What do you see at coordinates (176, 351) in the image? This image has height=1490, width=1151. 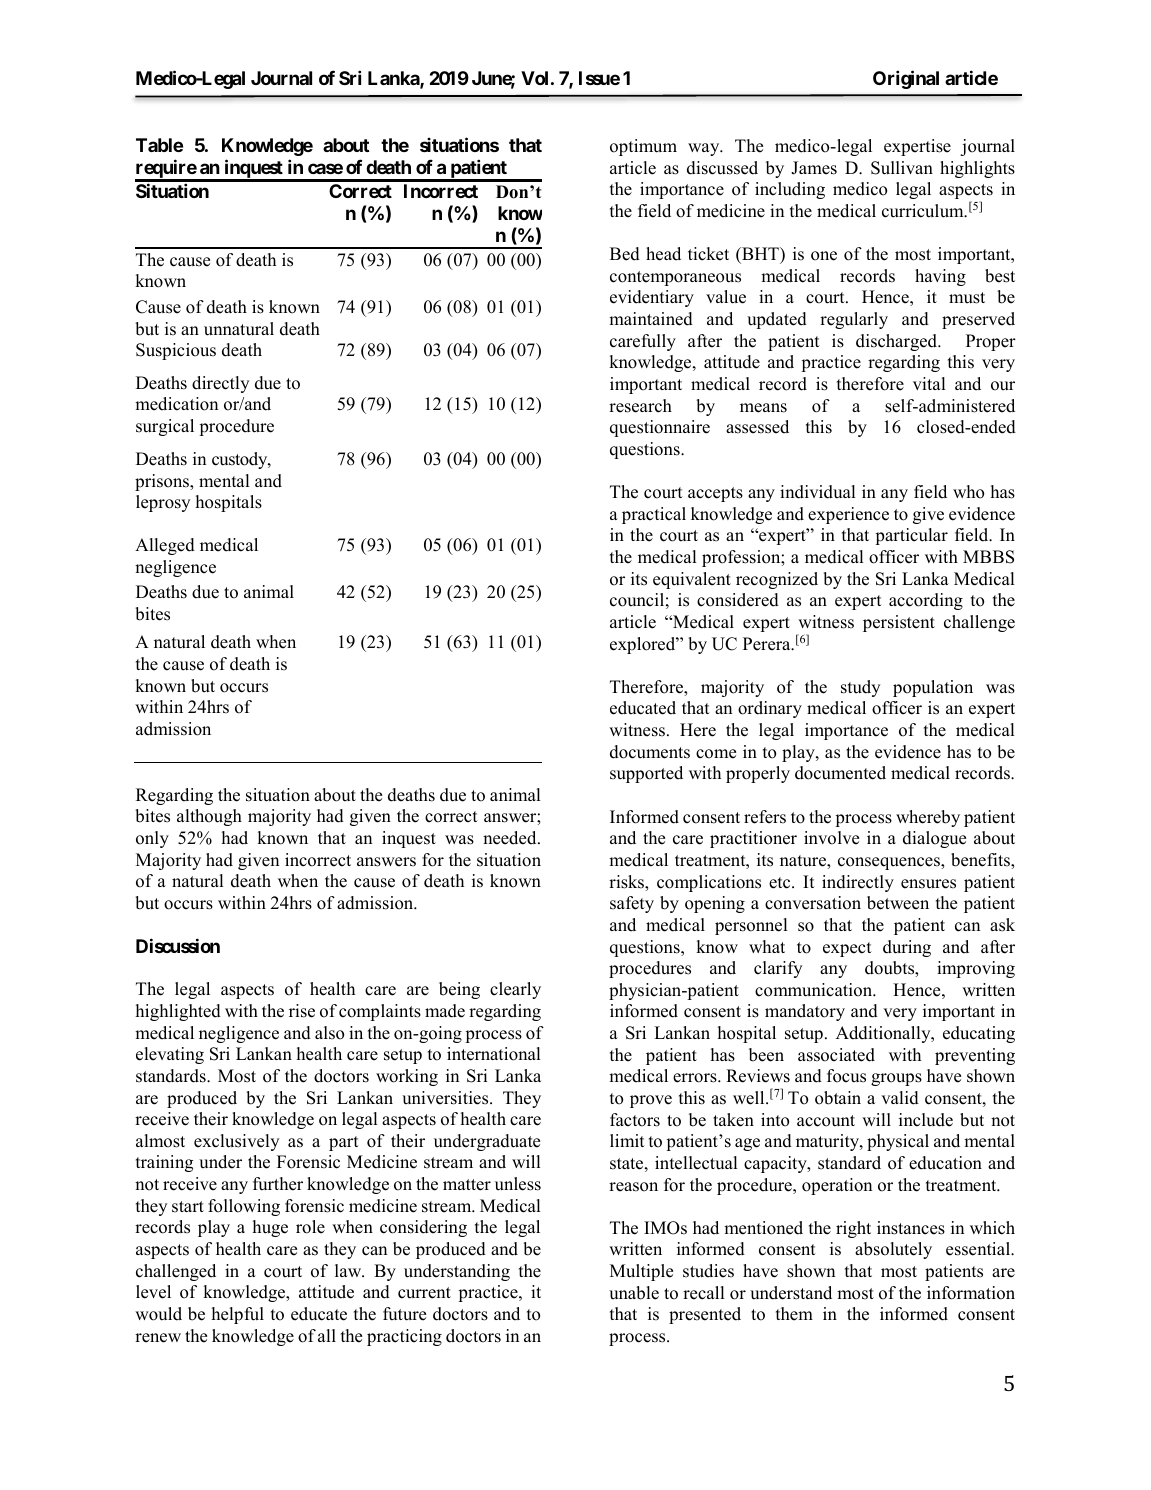 I see `Suspicious` at bounding box center [176, 351].
